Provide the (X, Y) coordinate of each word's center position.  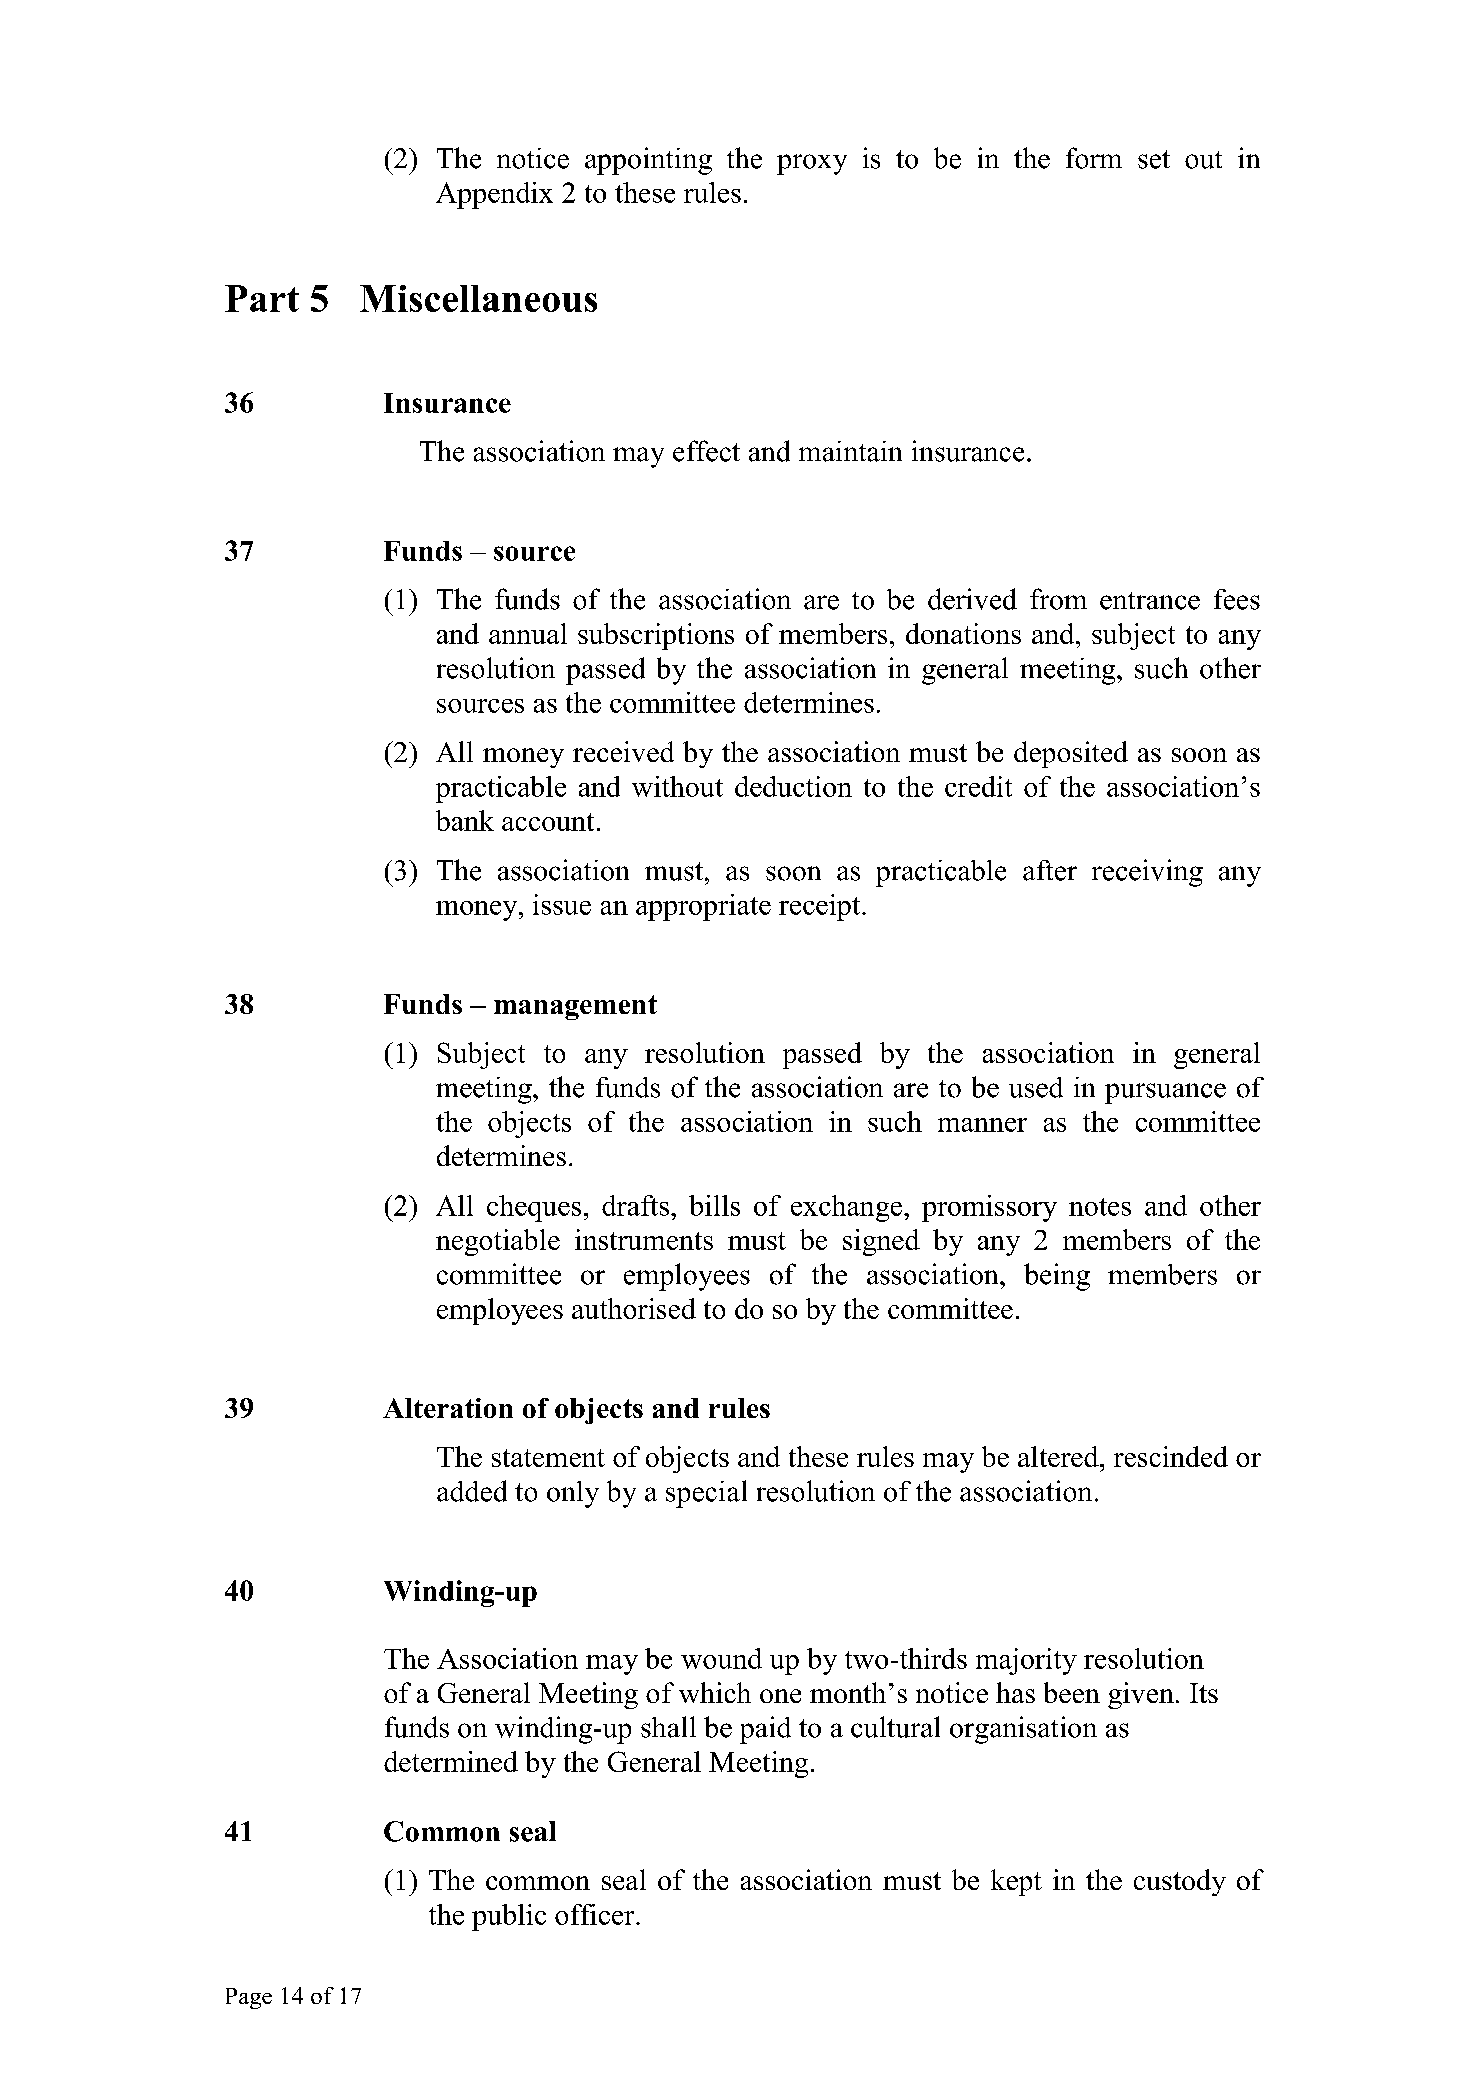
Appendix (494, 195)
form (1094, 158)
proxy (812, 164)
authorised (634, 1308)
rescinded (1171, 1456)
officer (596, 1914)
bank (465, 820)
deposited (1071, 754)
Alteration (448, 1408)
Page (249, 1998)
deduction (793, 786)
